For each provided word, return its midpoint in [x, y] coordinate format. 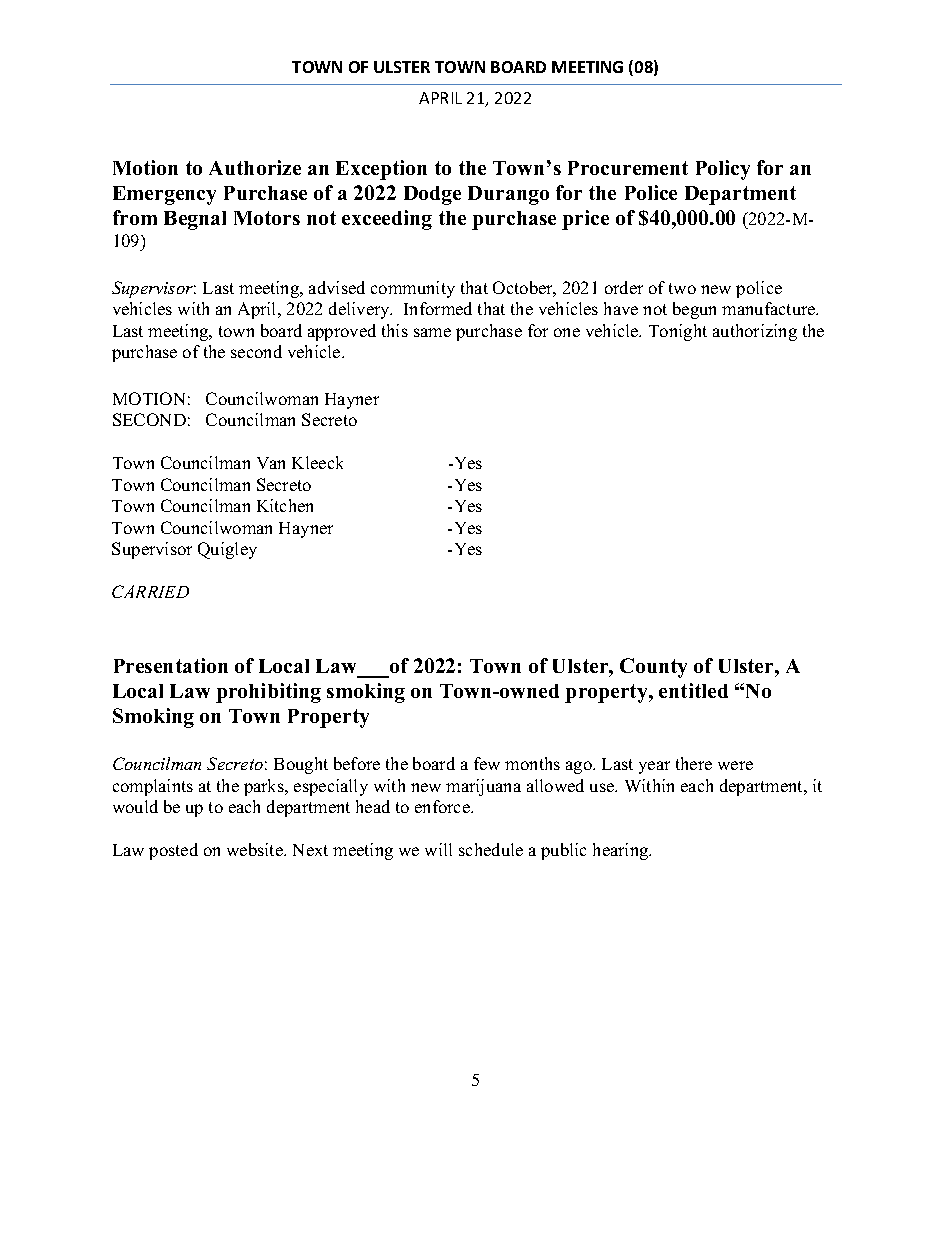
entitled [693, 690]
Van [271, 463]
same [432, 332]
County [653, 668]
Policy [723, 170]
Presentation [171, 665]
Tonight [678, 332]
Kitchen [285, 505]
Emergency [164, 195]
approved [342, 332]
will [438, 849]
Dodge [432, 195]
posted [173, 851]
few [487, 763]
